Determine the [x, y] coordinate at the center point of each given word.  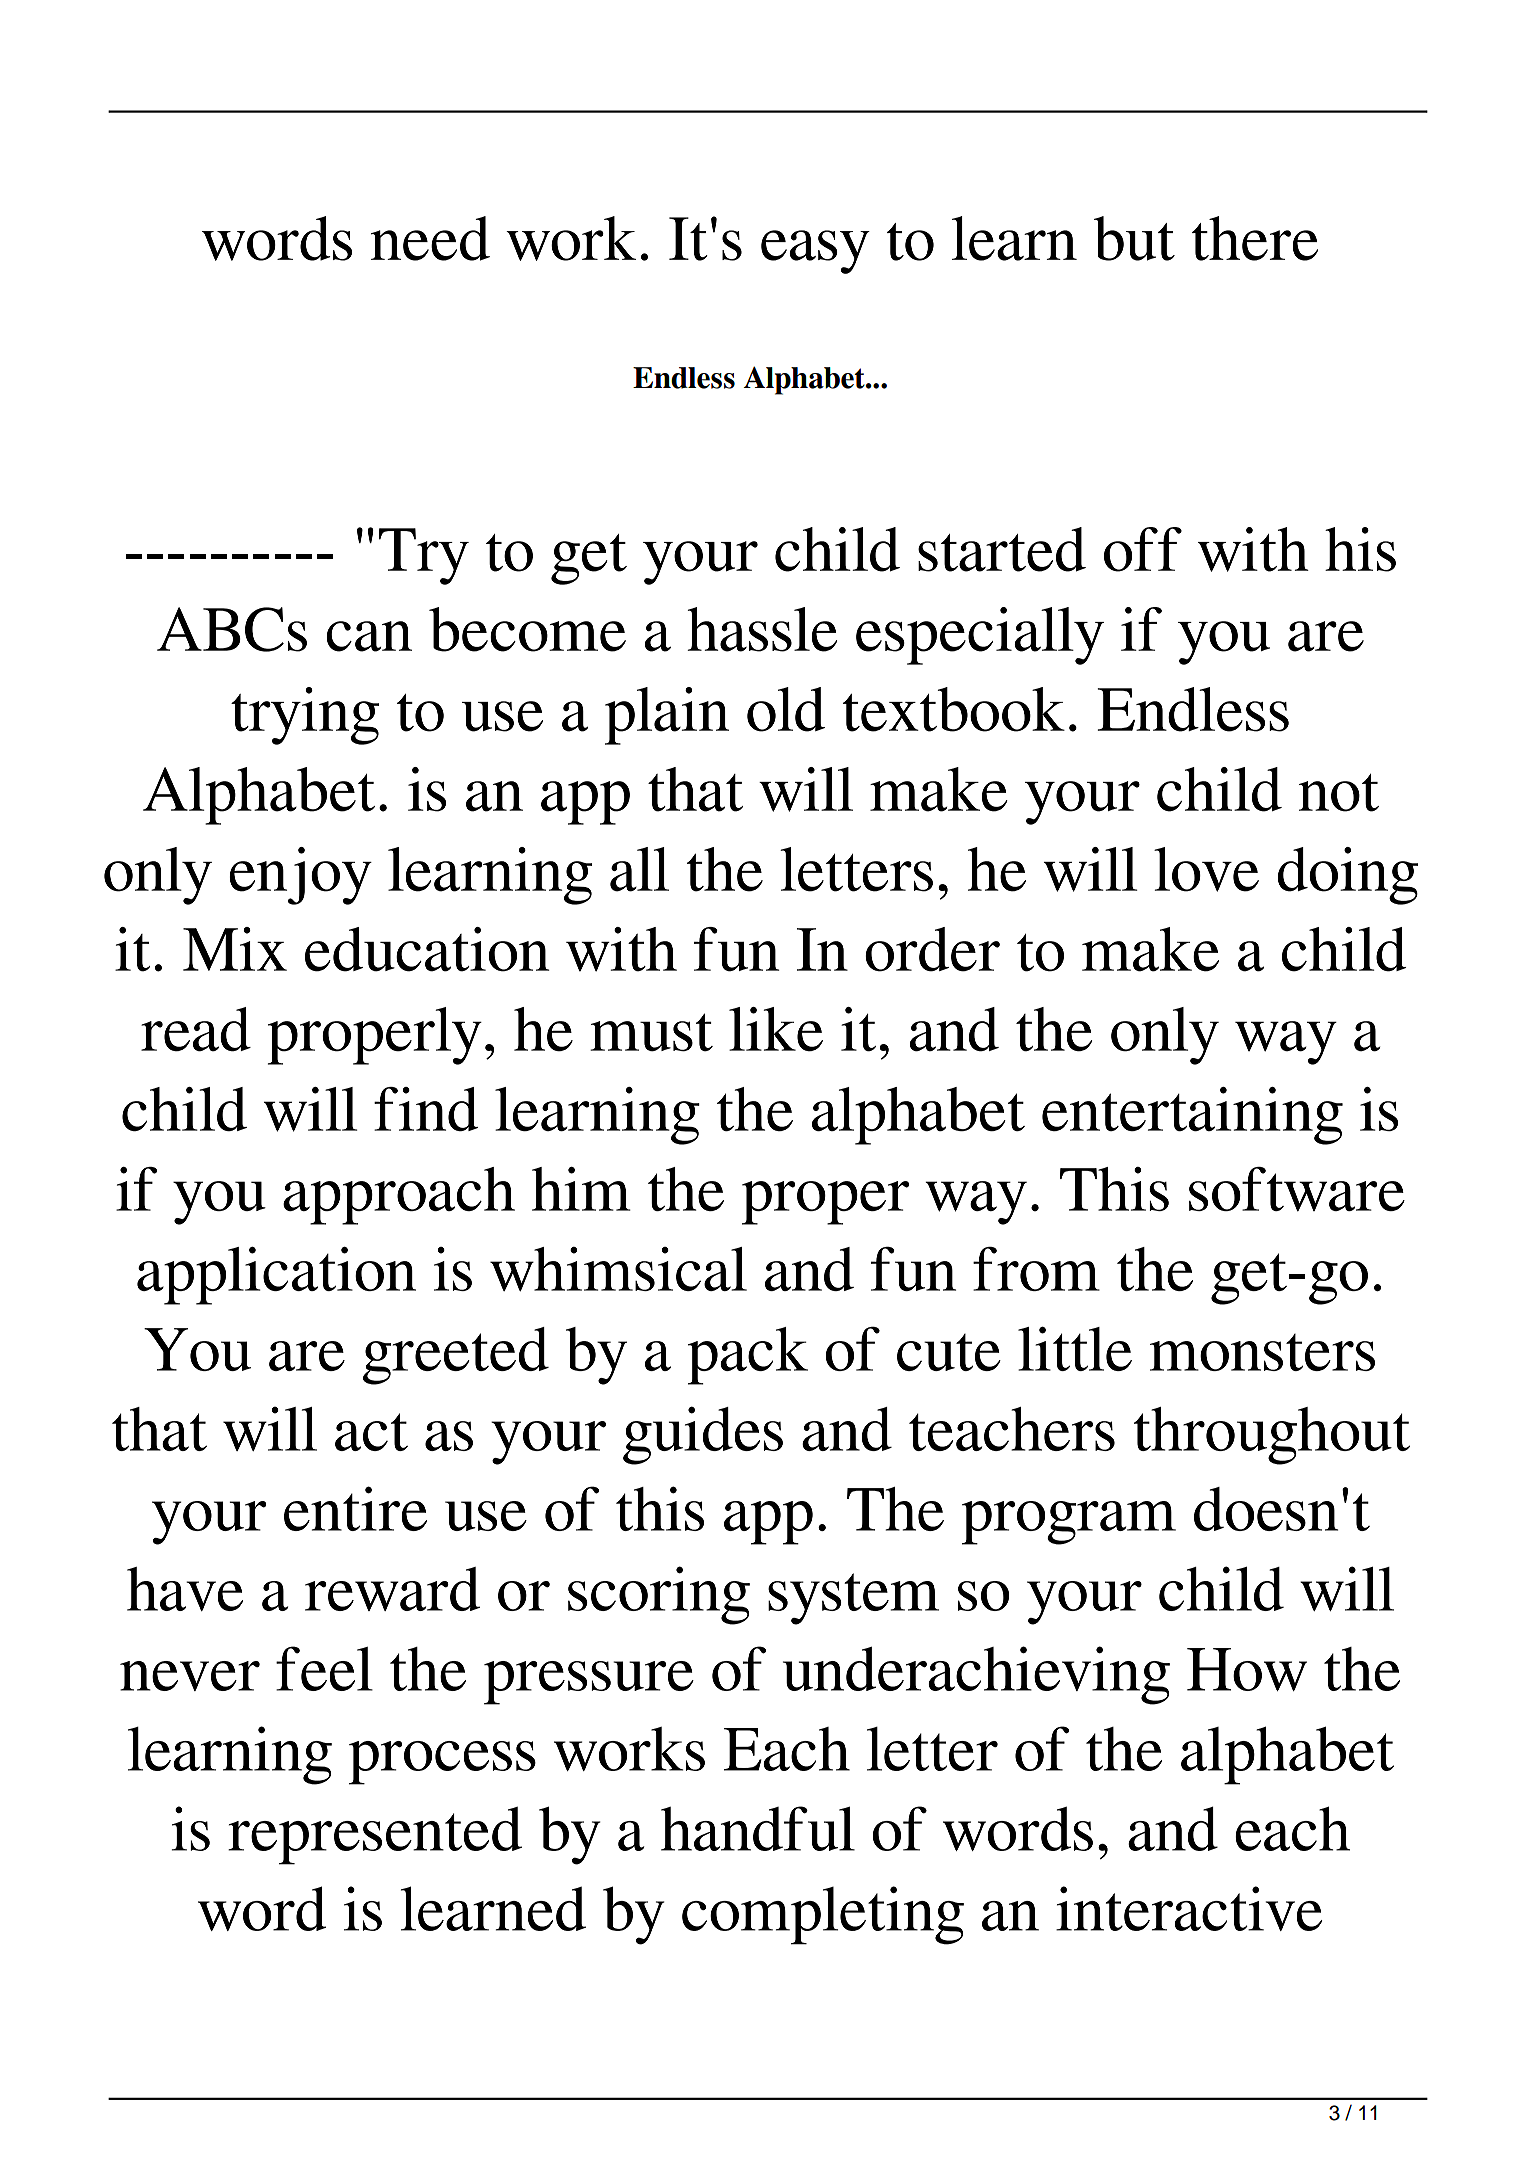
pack [748, 1356]
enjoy [300, 876]
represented [375, 1835]
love [1206, 869]
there [1255, 238]
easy [815, 252]
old [786, 709]
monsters [1262, 1352]
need [430, 238]
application [276, 1276]
